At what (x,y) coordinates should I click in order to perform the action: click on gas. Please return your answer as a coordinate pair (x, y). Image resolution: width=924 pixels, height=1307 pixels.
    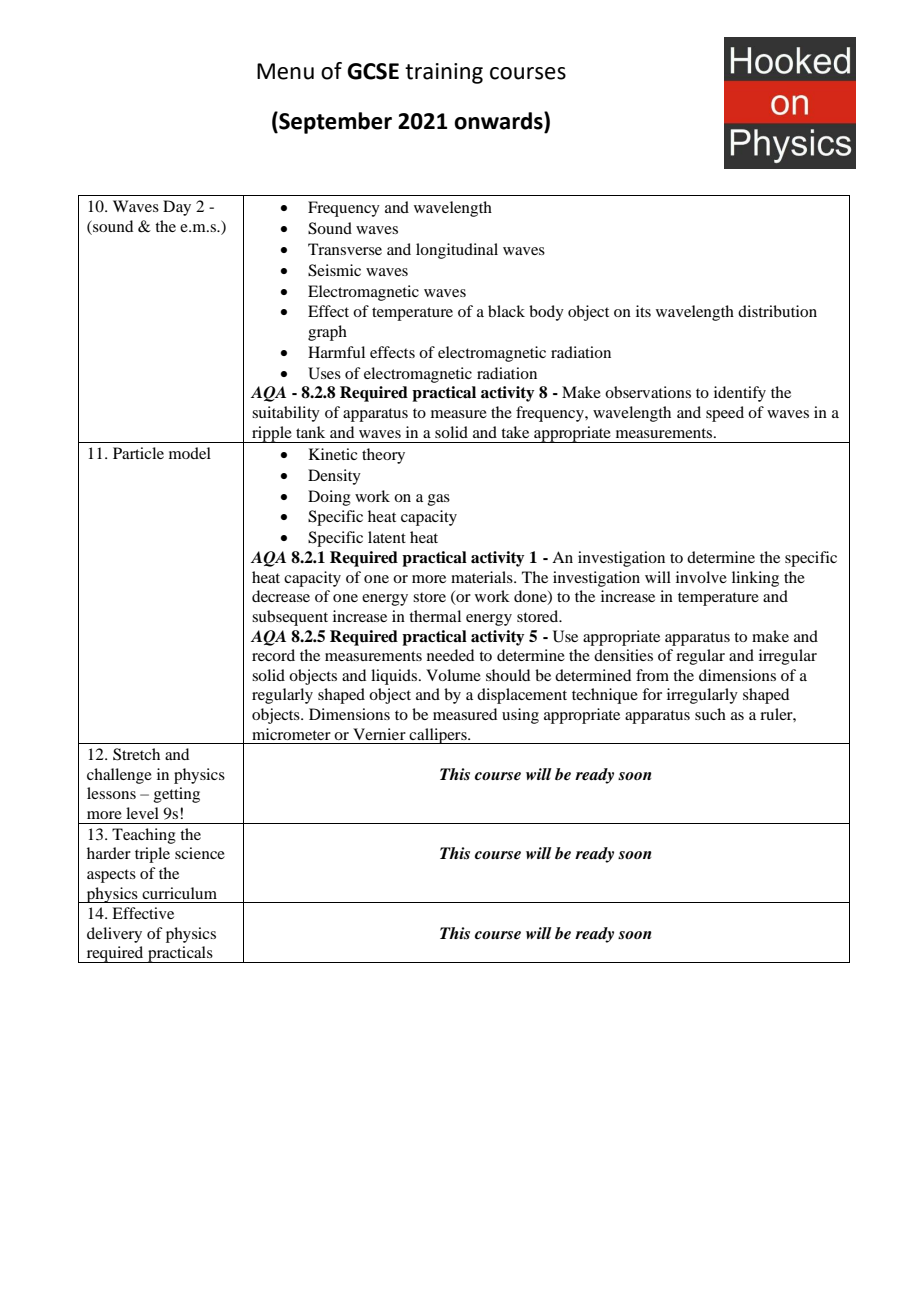
    Looking at the image, I should click on (439, 500).
